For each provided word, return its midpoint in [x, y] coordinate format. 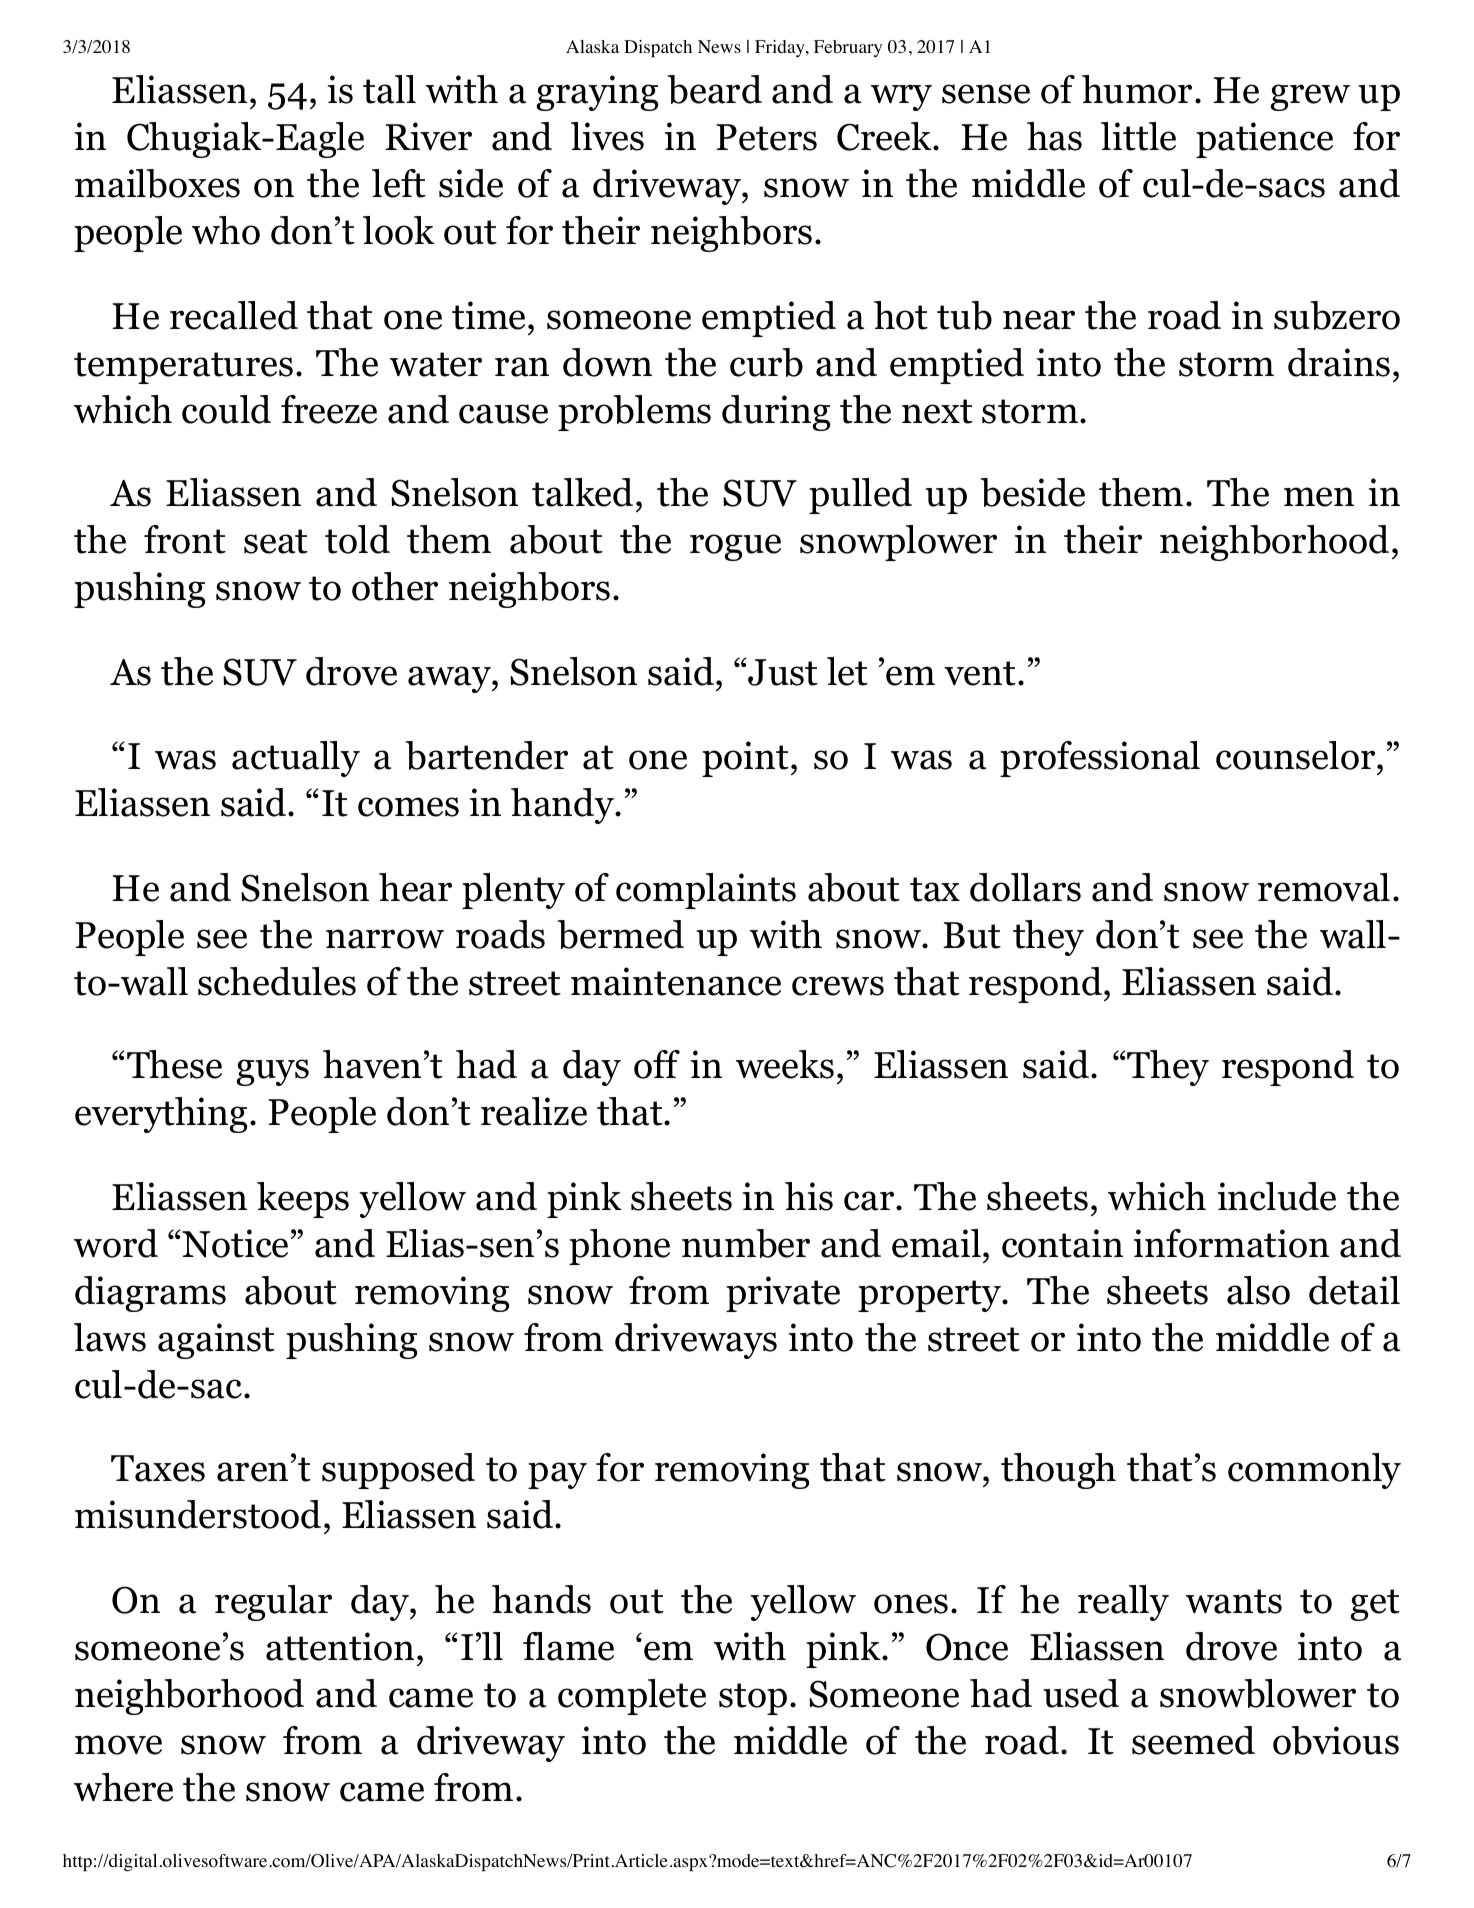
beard [714, 89]
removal [1324, 887]
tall [389, 89]
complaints [706, 891]
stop [753, 1699]
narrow [385, 939]
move [118, 1745]
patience [1264, 140]
